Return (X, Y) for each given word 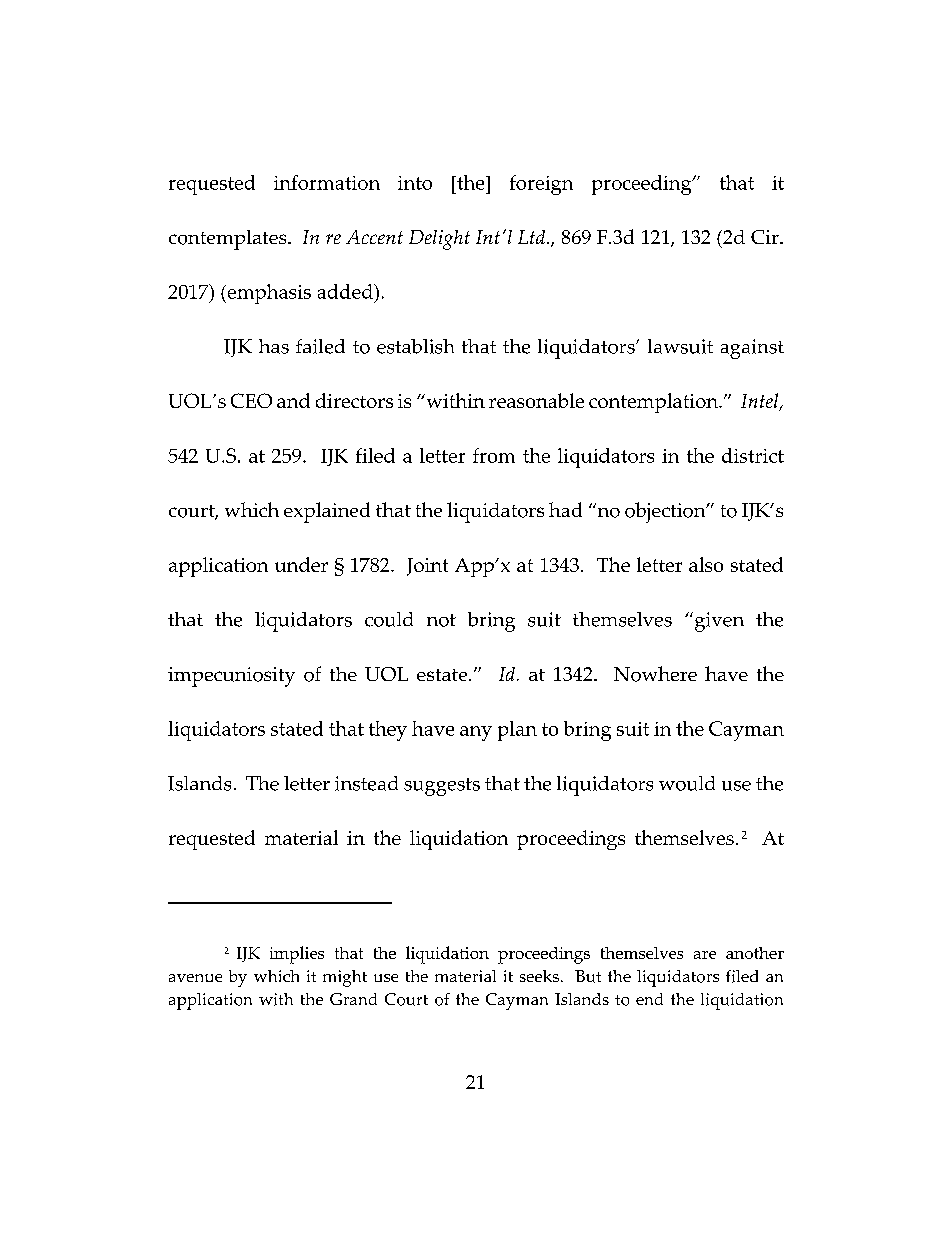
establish (415, 346)
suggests (442, 787)
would (687, 783)
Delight (439, 240)
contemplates (229, 240)
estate (443, 675)
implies (297, 955)
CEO (251, 400)
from (494, 455)
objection (666, 512)
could (389, 619)
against (752, 349)
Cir (766, 237)
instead (366, 783)
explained (327, 512)
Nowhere (655, 674)
